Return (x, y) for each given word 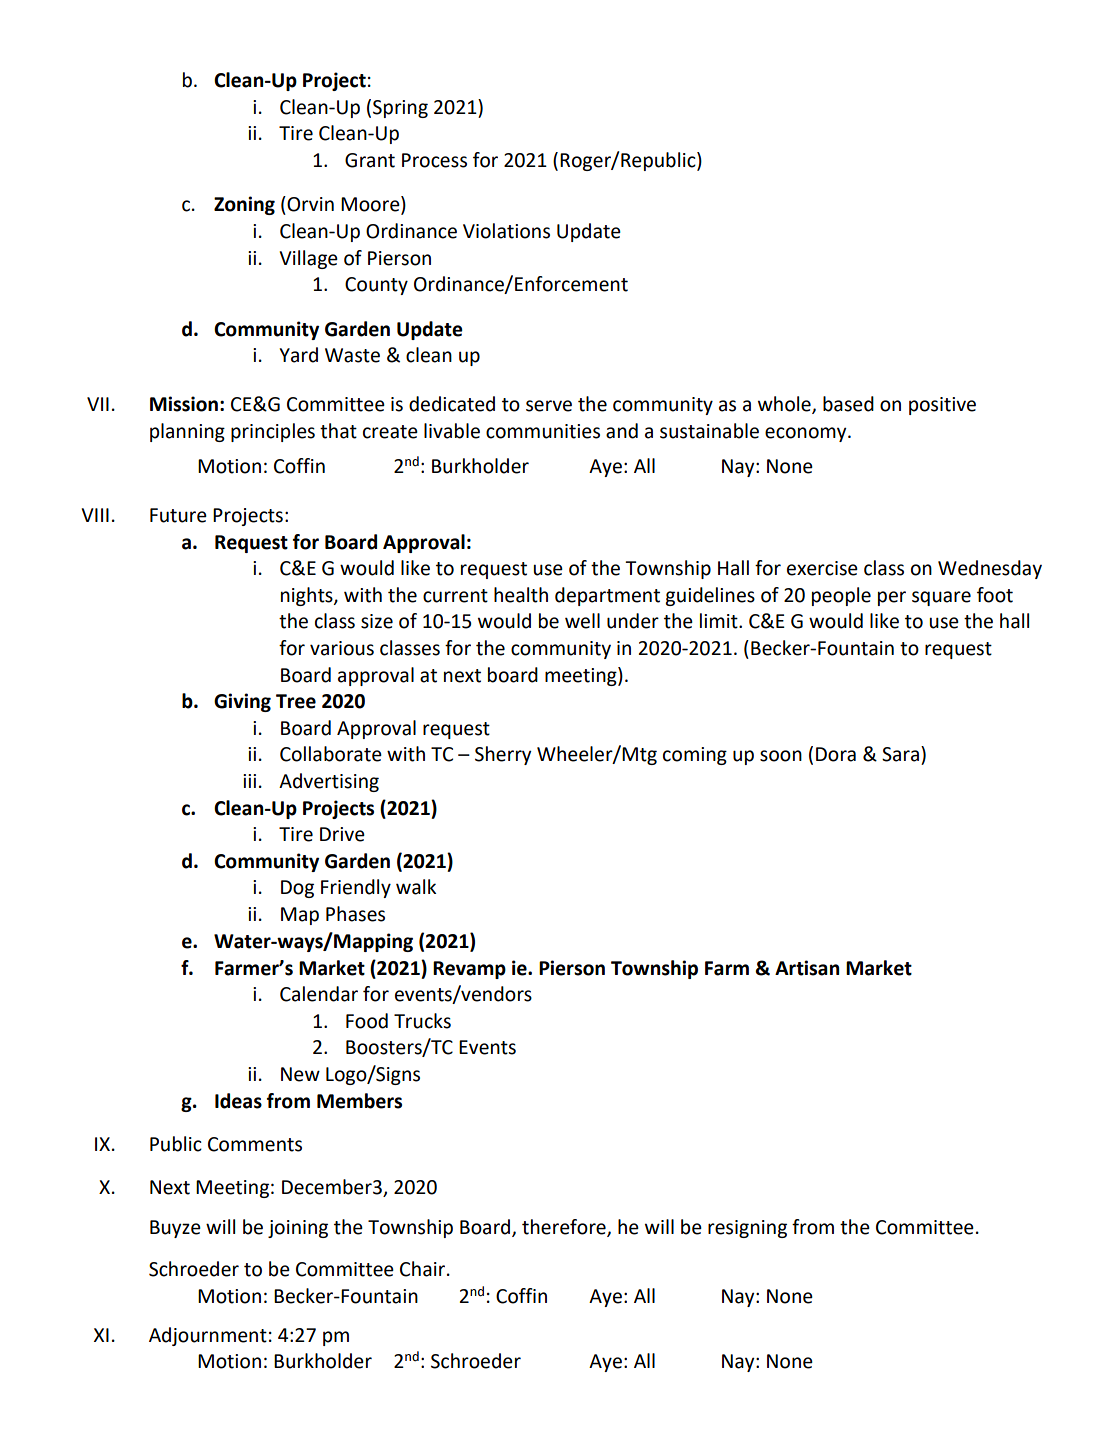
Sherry (503, 755)
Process (434, 160)
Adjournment (208, 1336)
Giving (242, 702)
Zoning (244, 205)
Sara (902, 754)
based (848, 404)
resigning (747, 1229)
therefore (565, 1228)
